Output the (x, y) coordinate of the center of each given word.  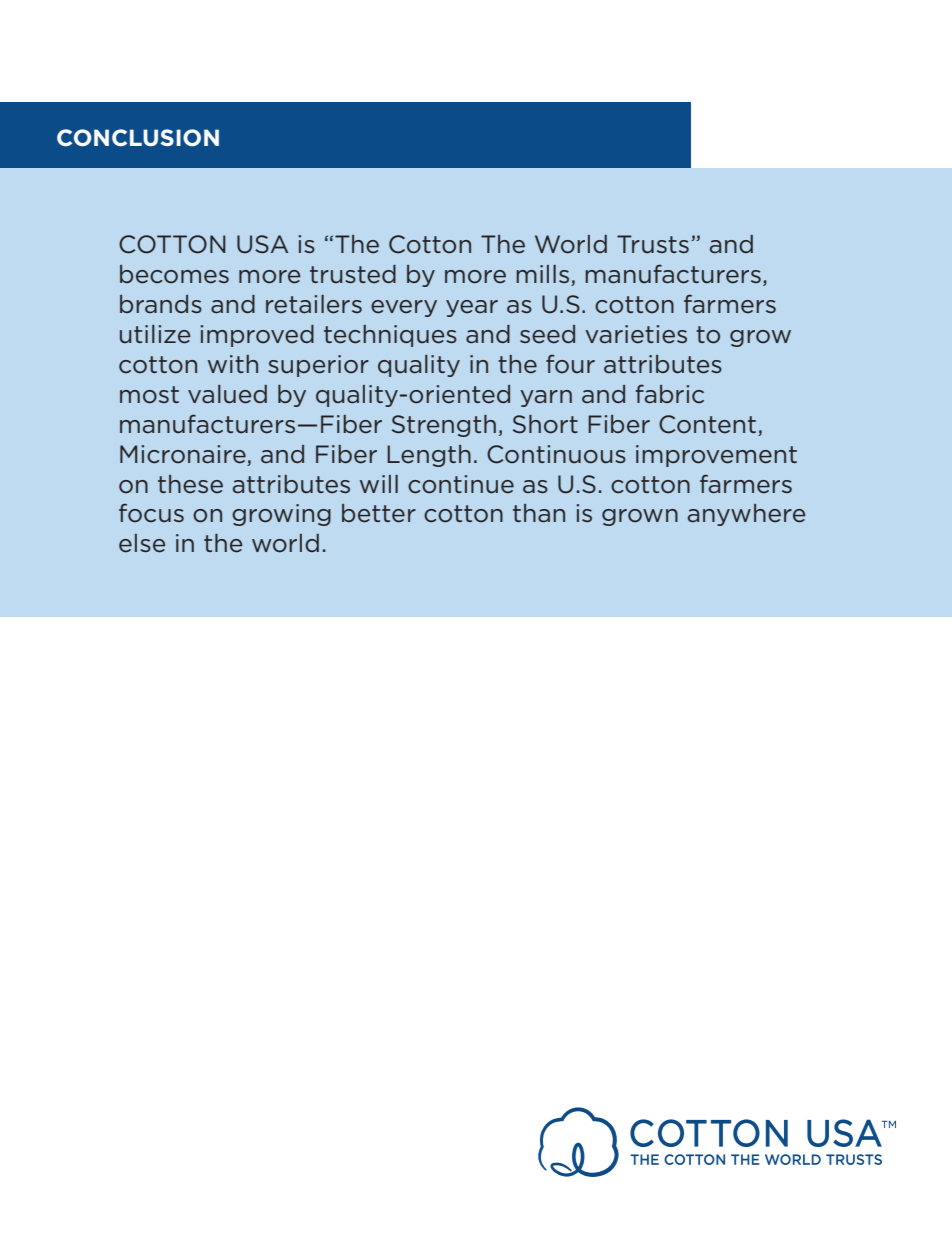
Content (709, 425)
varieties (636, 334)
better (379, 513)
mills (542, 274)
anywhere (747, 515)
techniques (390, 336)
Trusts (653, 244)
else (142, 543)
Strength (444, 426)
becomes (174, 274)
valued (227, 394)
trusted (353, 274)
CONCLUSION (138, 138)
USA (262, 244)
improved (257, 336)
